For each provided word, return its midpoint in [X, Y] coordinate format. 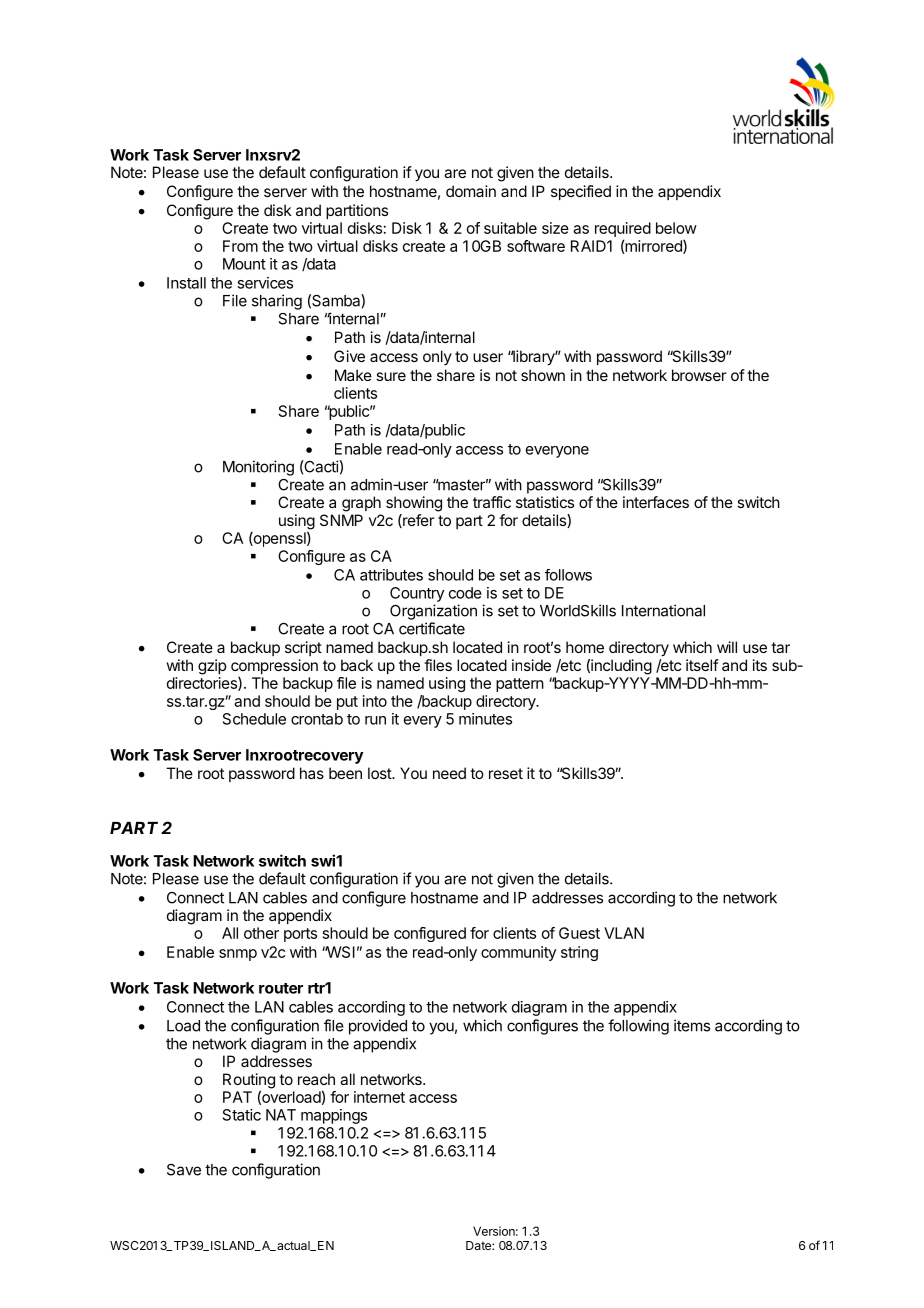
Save [184, 1170]
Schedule [254, 719]
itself [702, 665]
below [676, 228]
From [240, 246]
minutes [485, 719]
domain [471, 191]
